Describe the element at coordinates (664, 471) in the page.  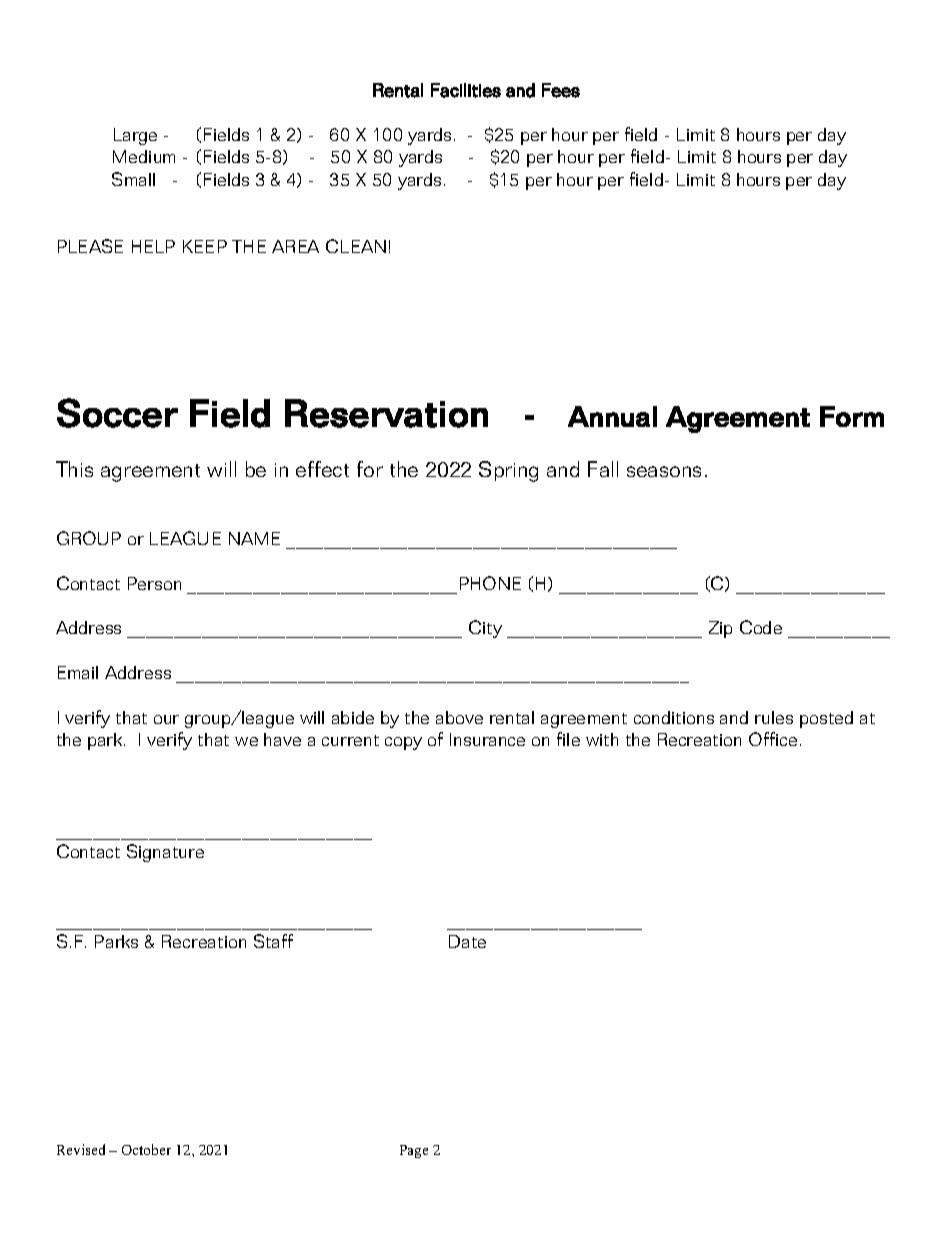
I see `seasons` at that location.
